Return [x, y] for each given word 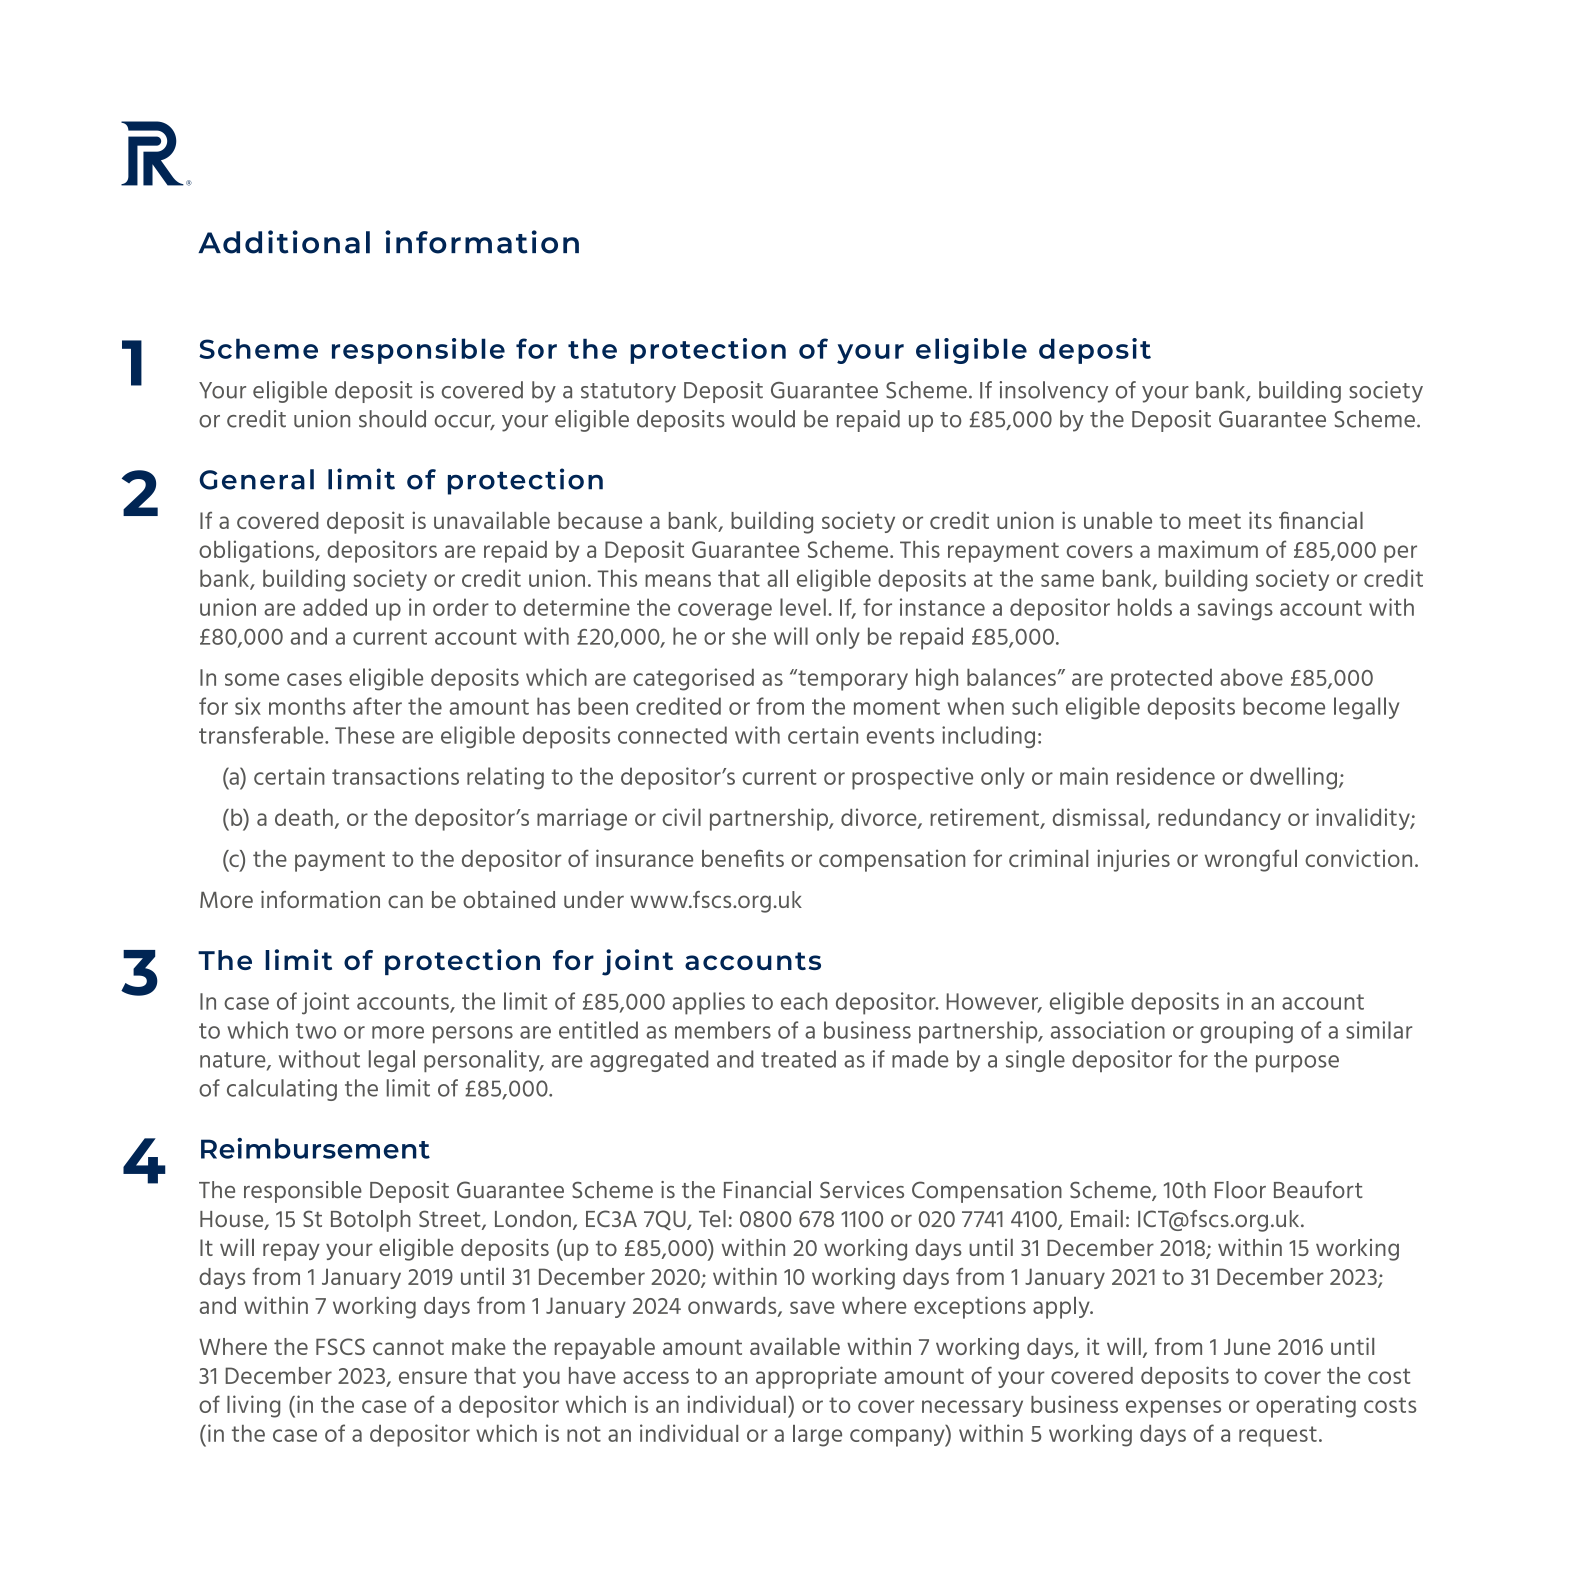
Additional [284, 242]
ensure [433, 1377]
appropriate [816, 1377]
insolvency [1054, 392]
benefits [743, 858]
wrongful [1251, 860]
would [763, 419]
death [304, 817]
